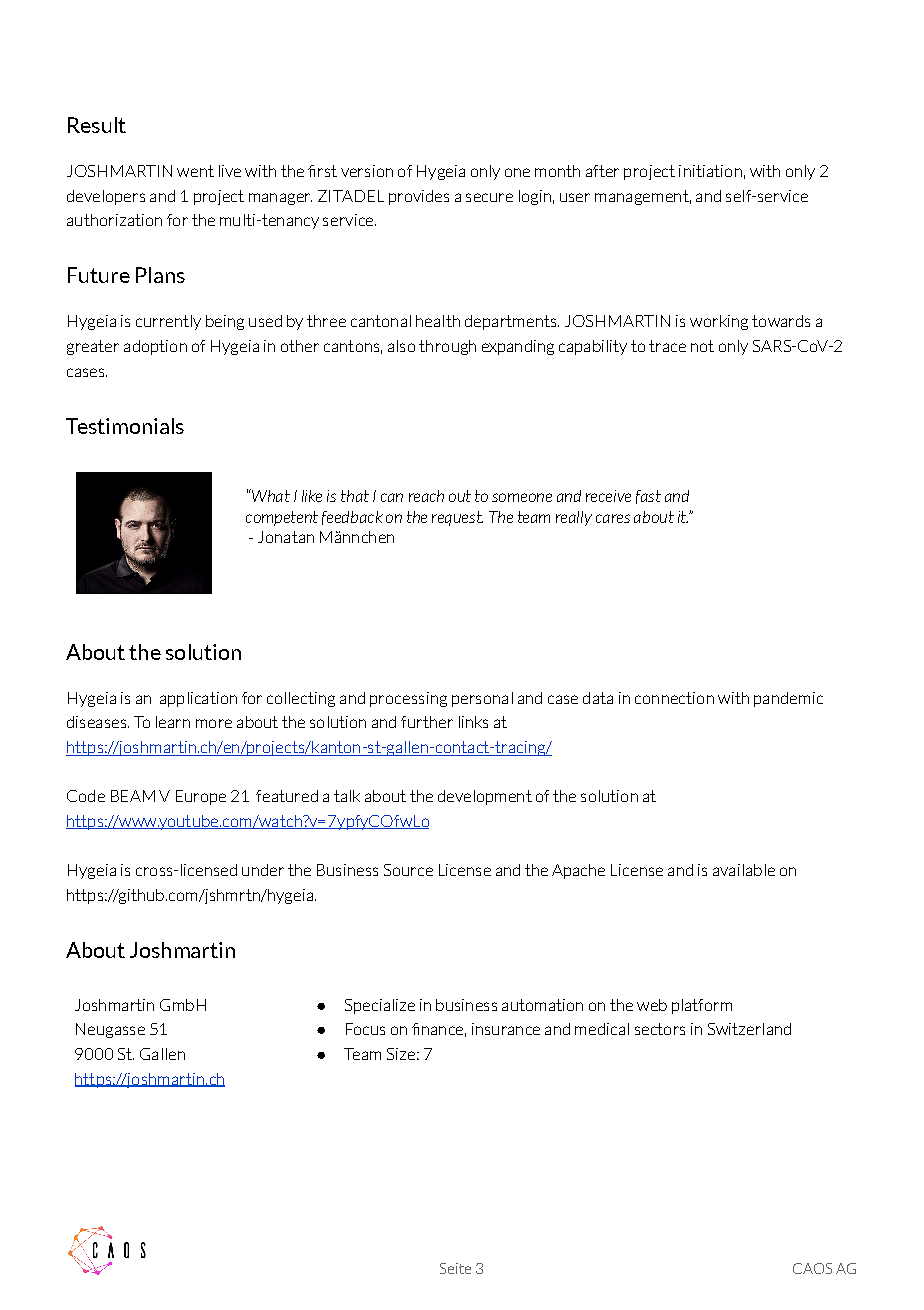 The image size is (924, 1310). I want to click on available, so click(744, 870).
